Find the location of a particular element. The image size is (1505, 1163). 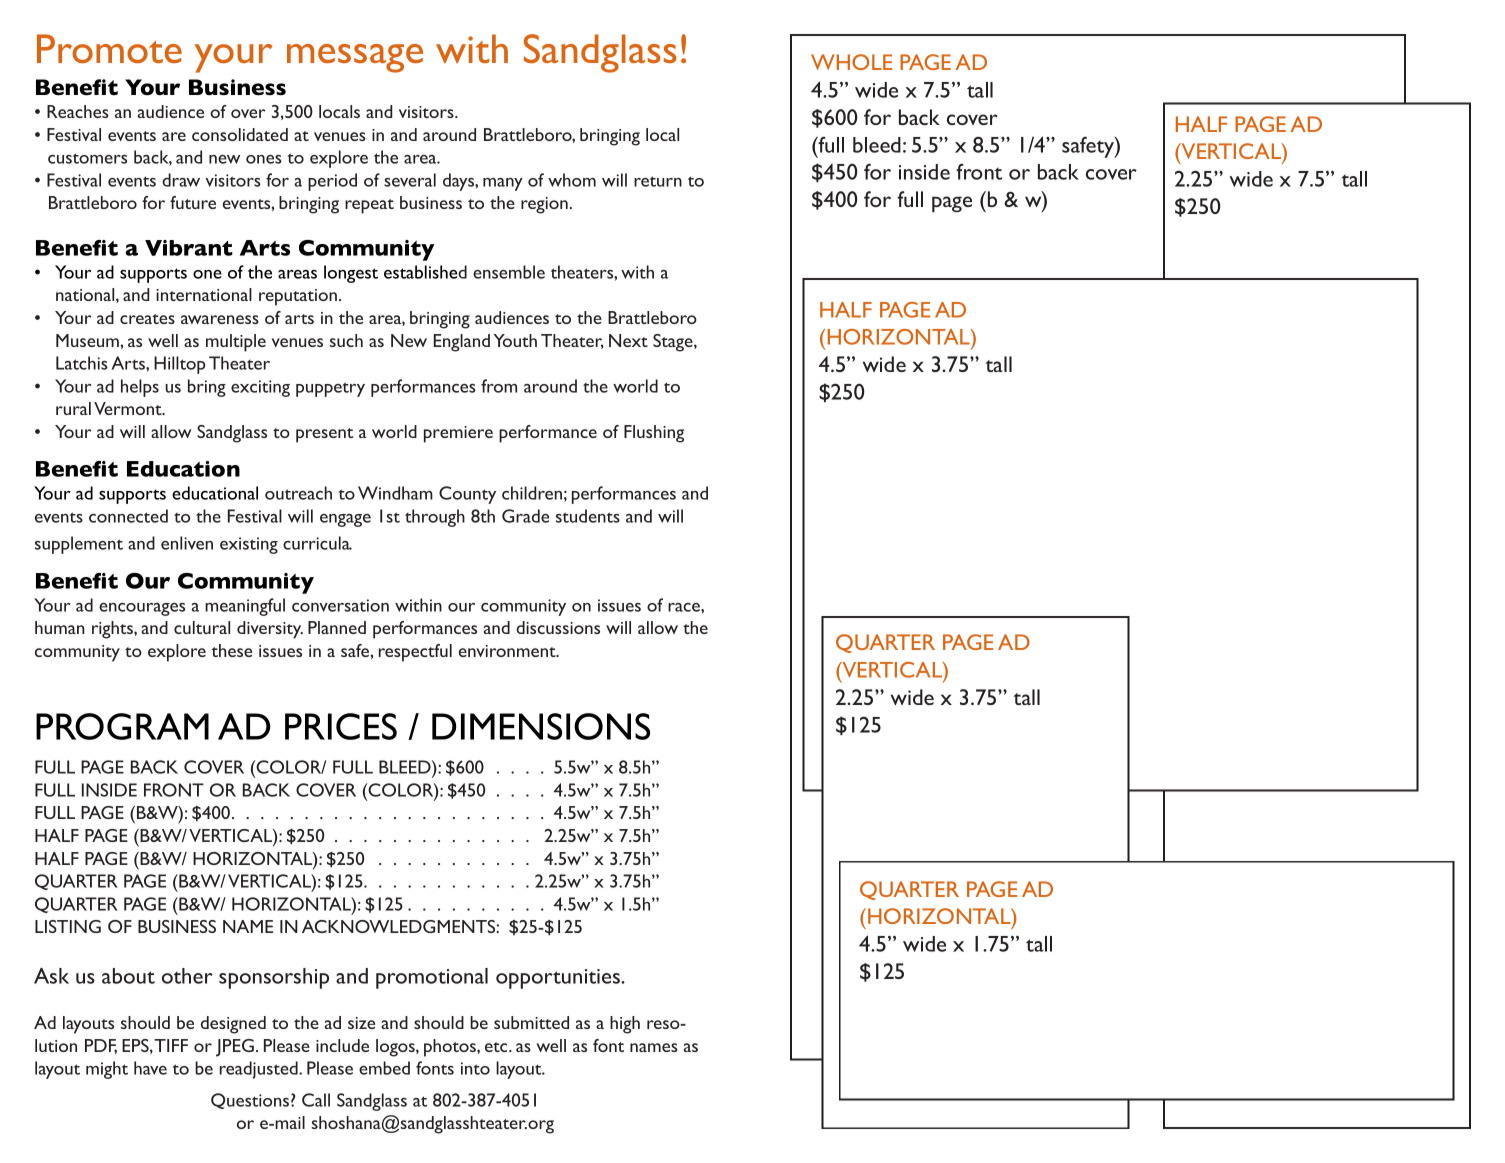

race is located at coordinates (685, 607).
